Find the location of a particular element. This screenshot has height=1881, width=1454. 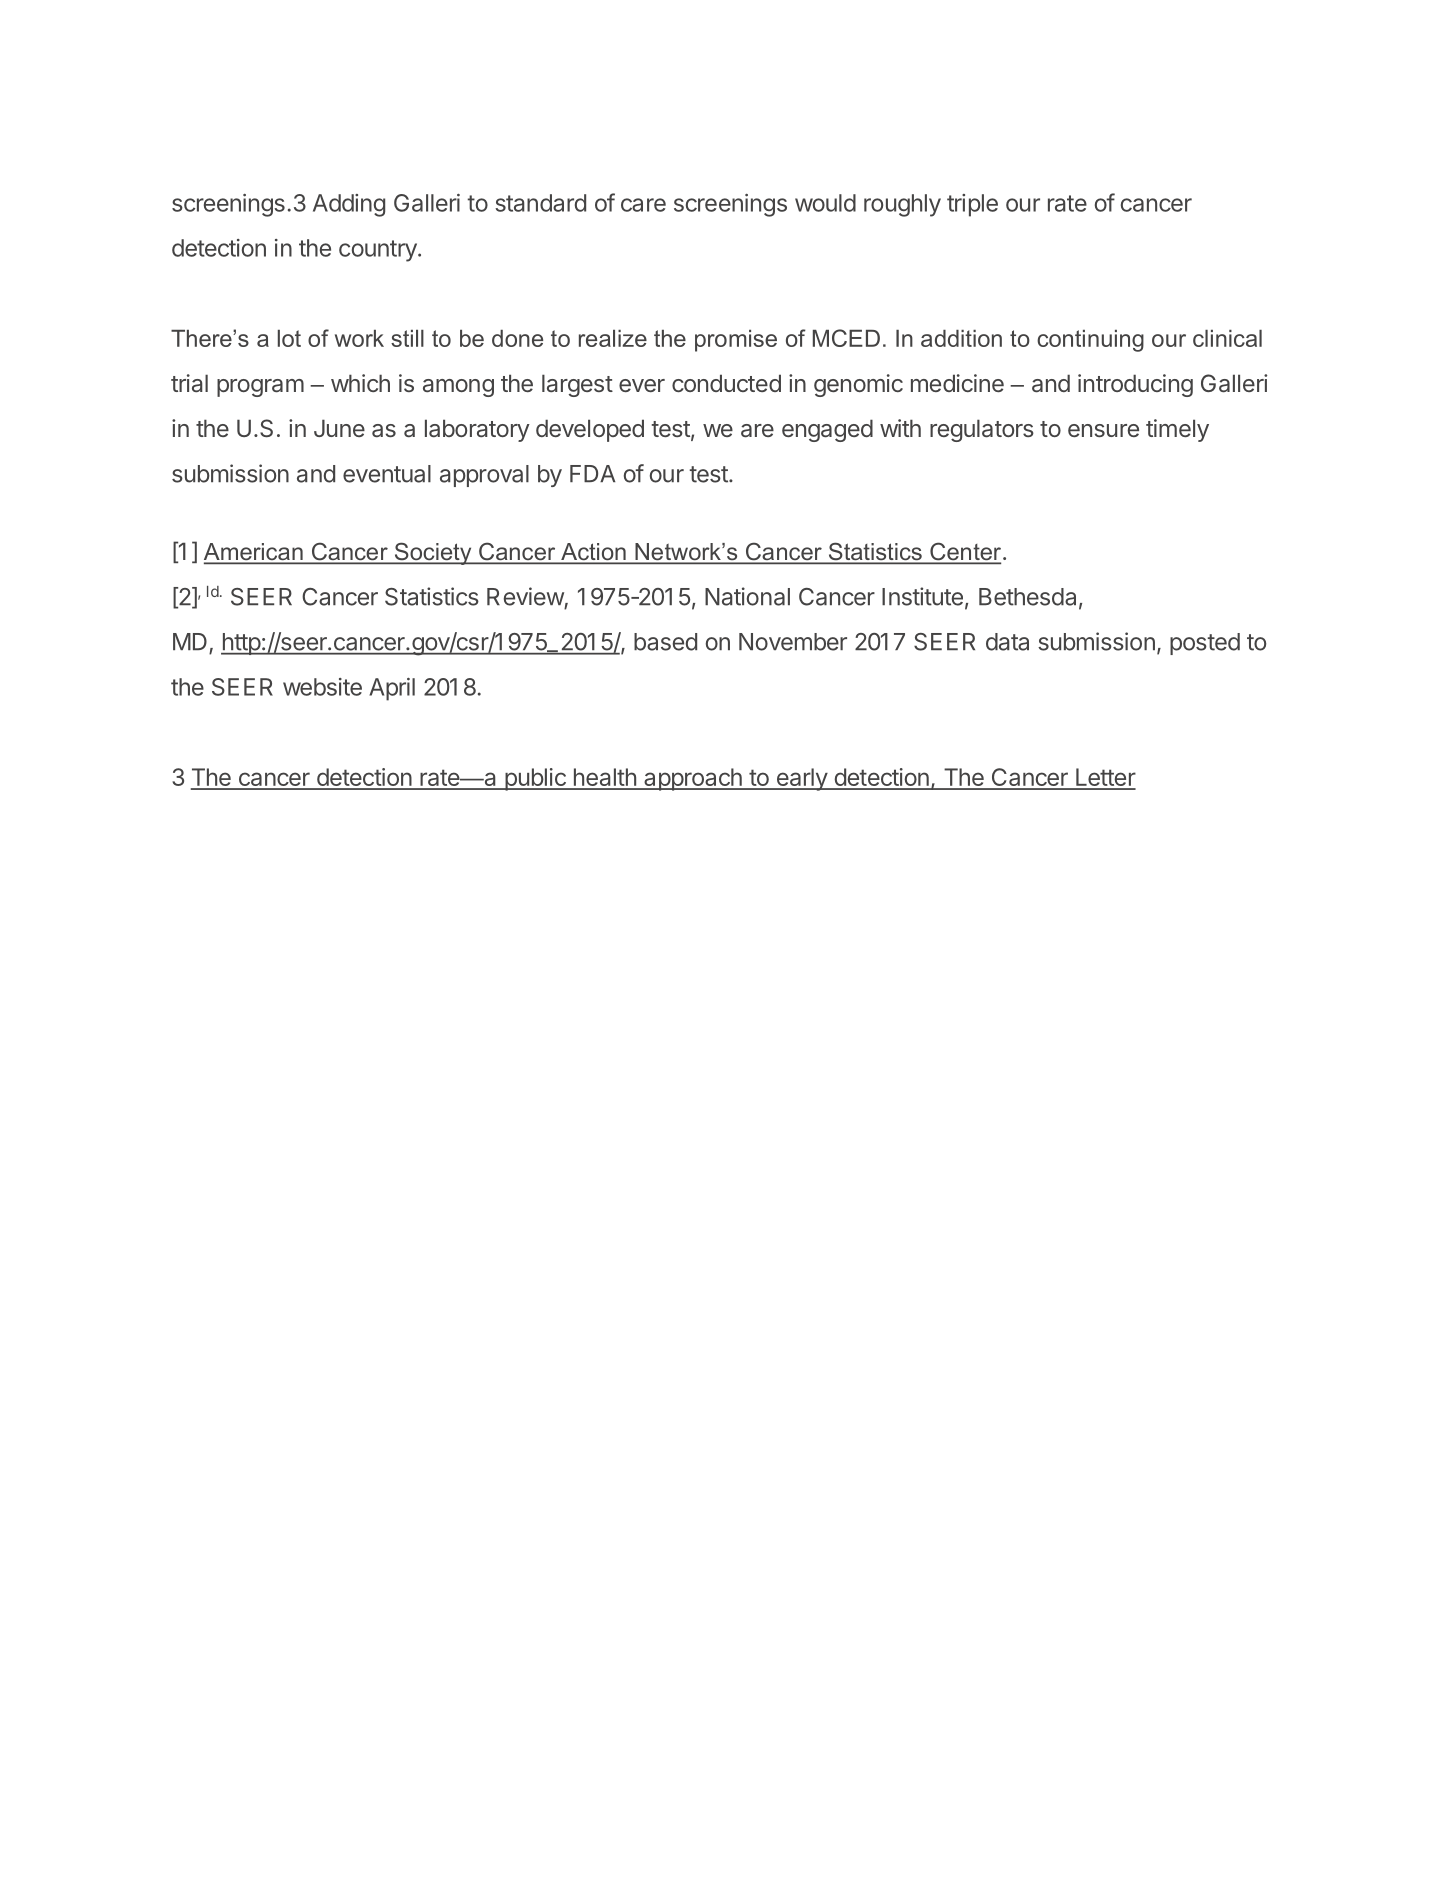

triple is located at coordinates (972, 205).
